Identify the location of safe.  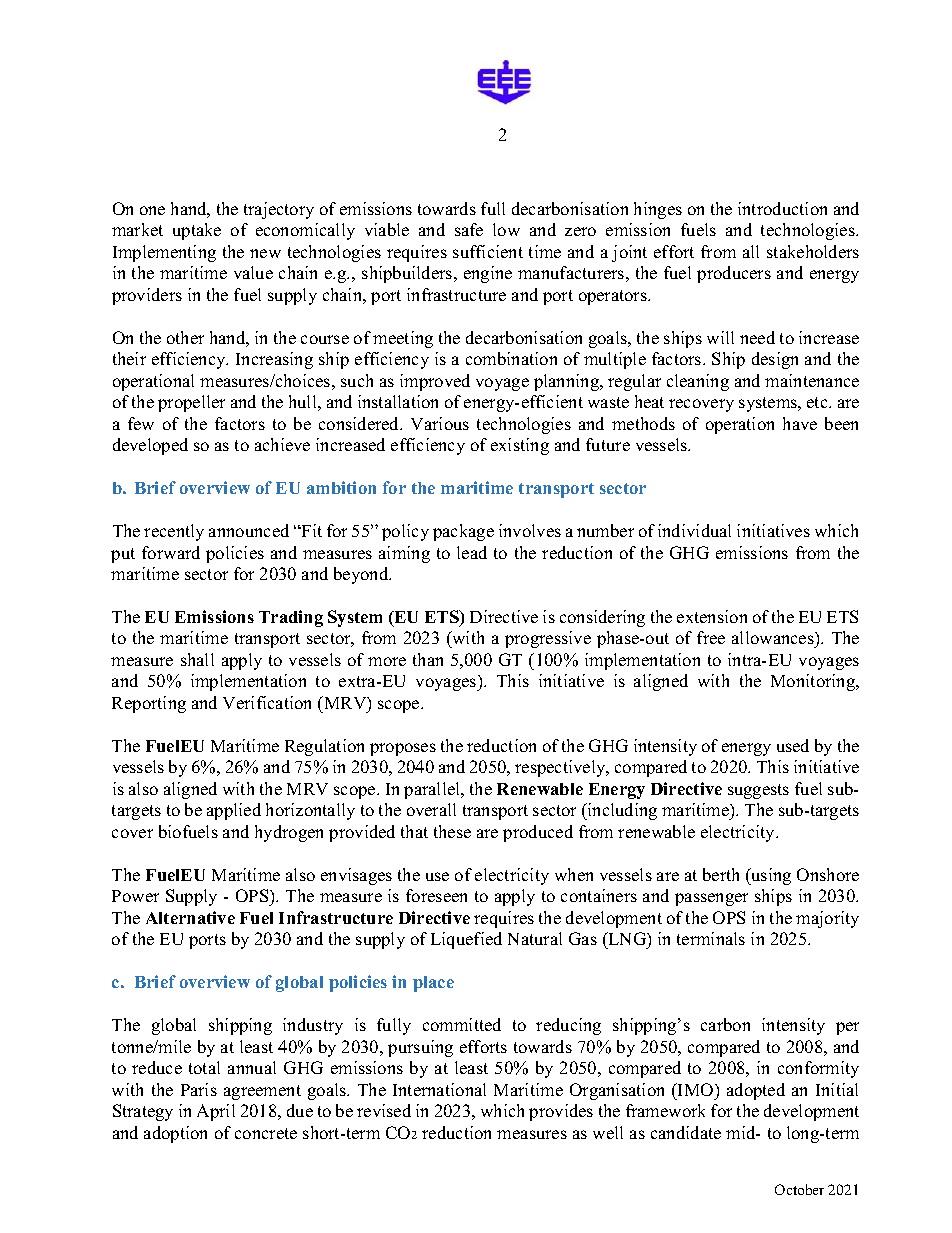
(469, 229).
